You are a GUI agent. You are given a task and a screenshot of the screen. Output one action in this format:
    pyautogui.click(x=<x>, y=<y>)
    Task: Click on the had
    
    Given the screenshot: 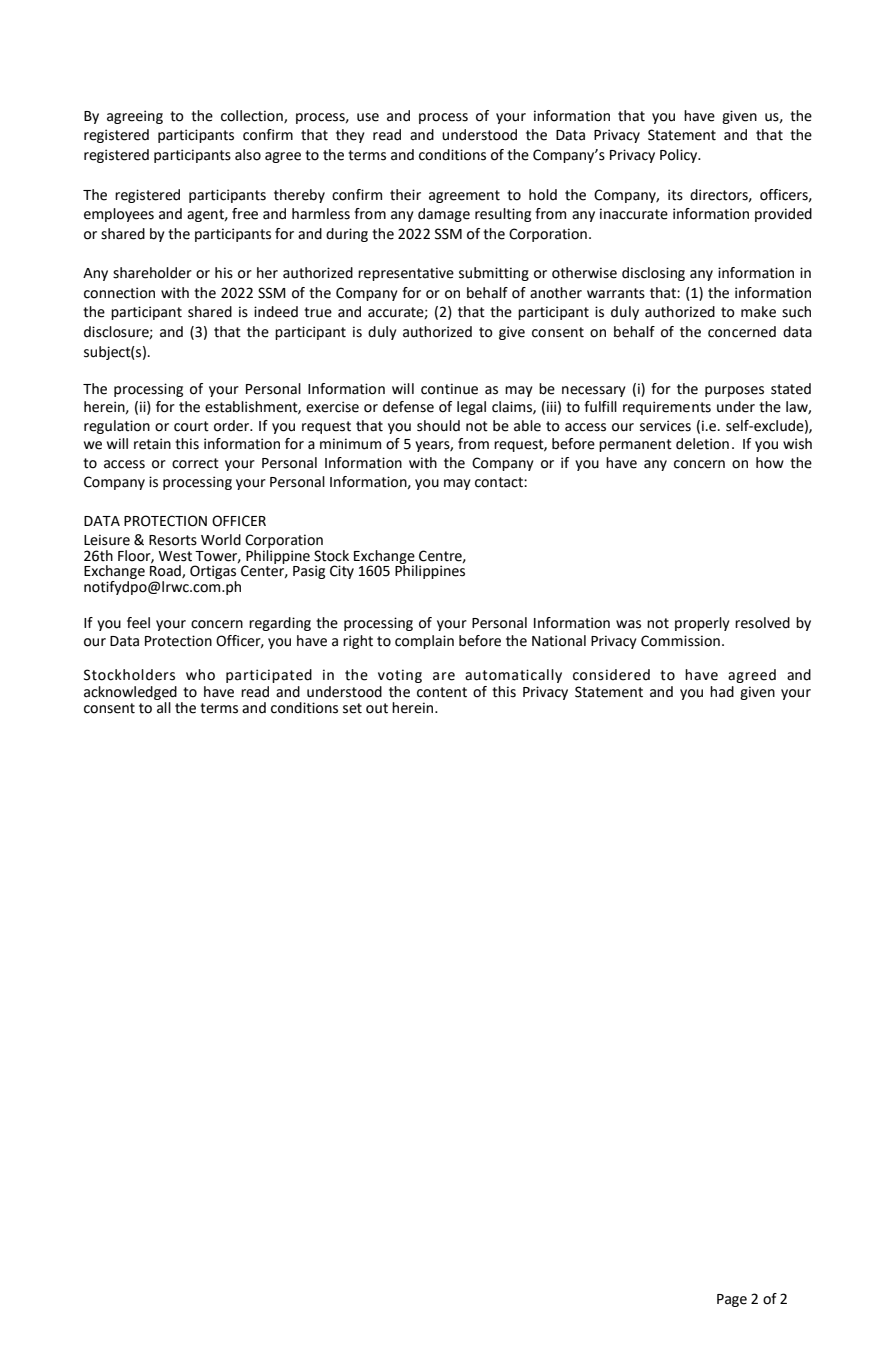 What is the action you would take?
    pyautogui.click(x=722, y=692)
